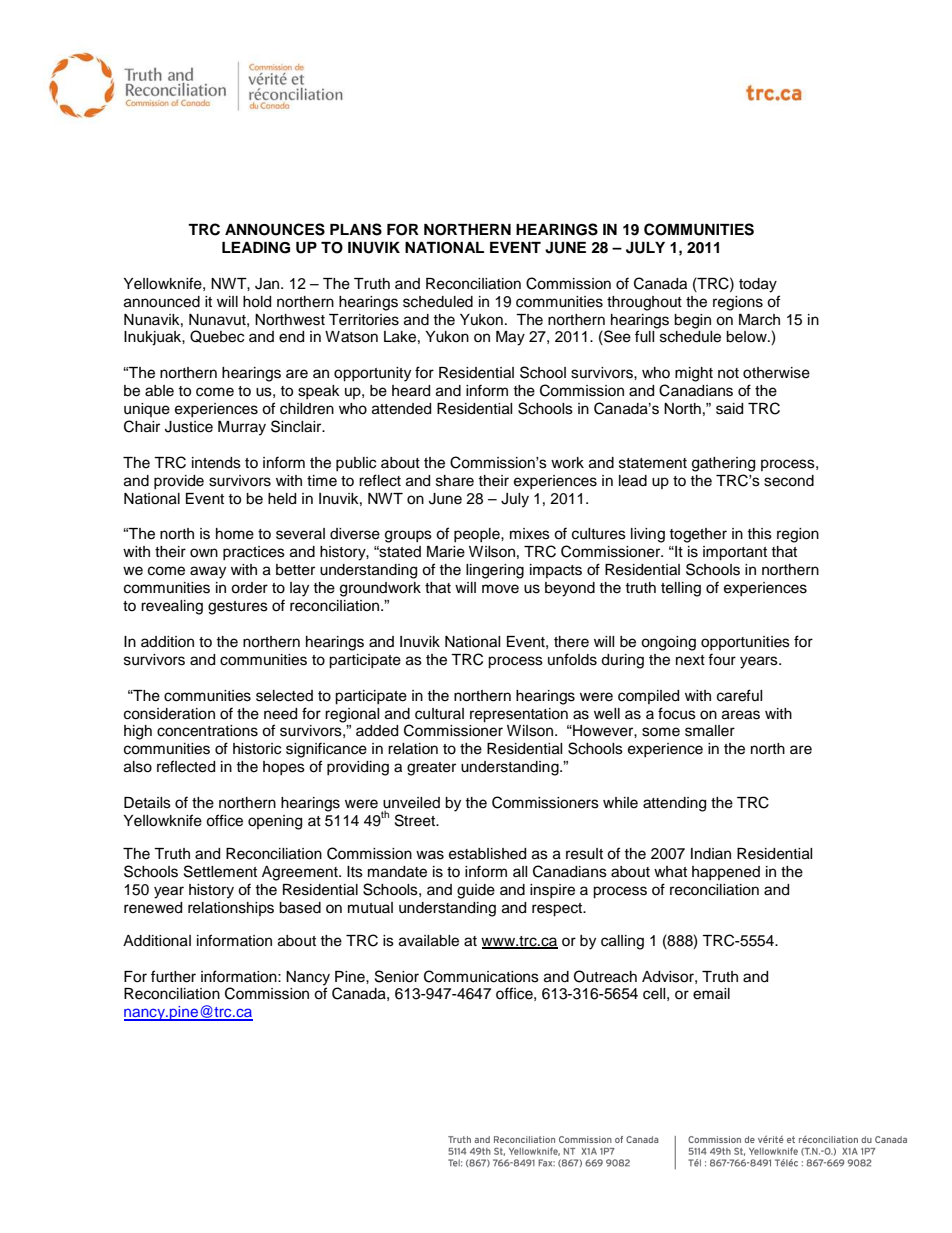 The height and width of the screenshot is (1233, 952). I want to click on gestures, so click(238, 608).
